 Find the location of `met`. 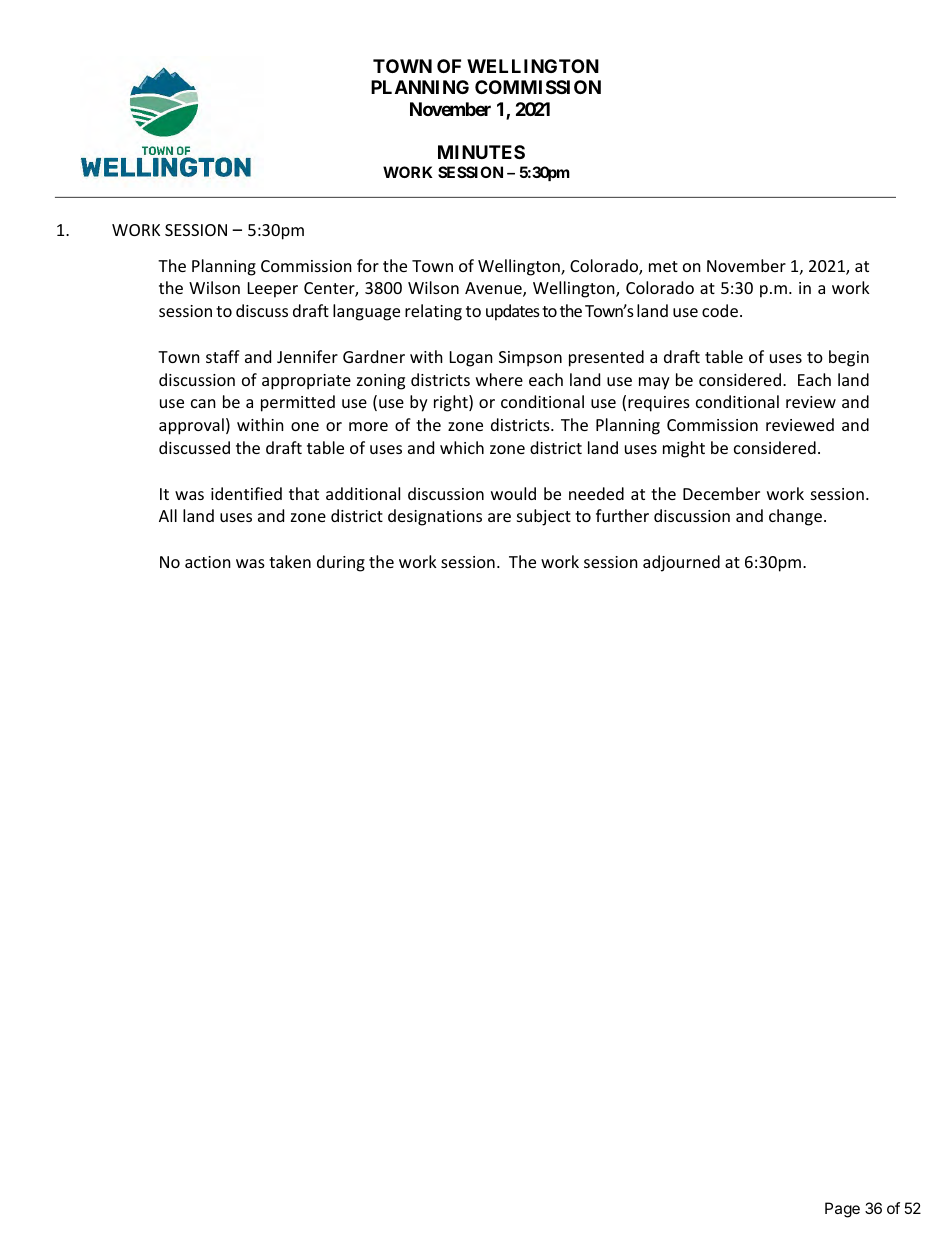

met is located at coordinates (663, 266).
